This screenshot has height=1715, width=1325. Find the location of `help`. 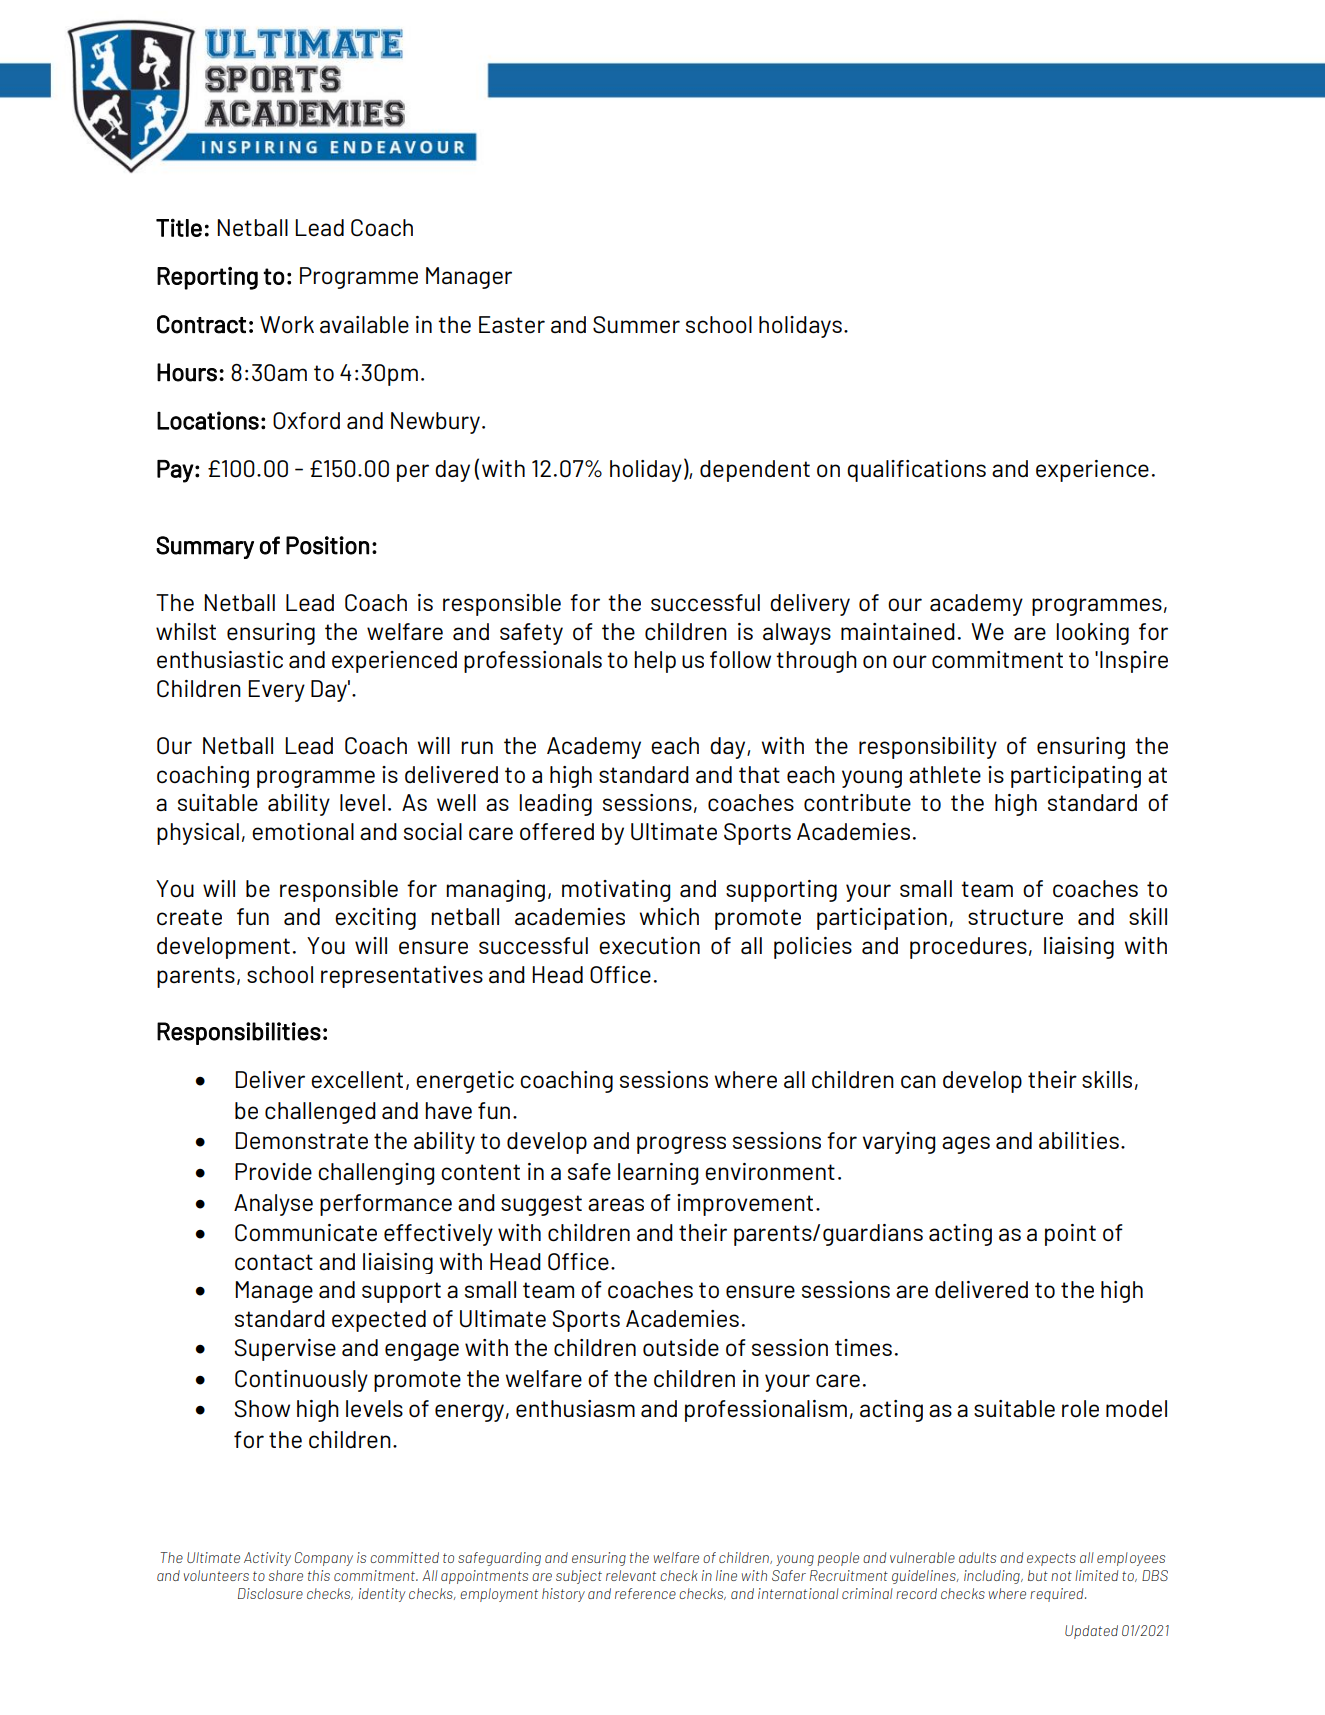

help is located at coordinates (655, 662).
